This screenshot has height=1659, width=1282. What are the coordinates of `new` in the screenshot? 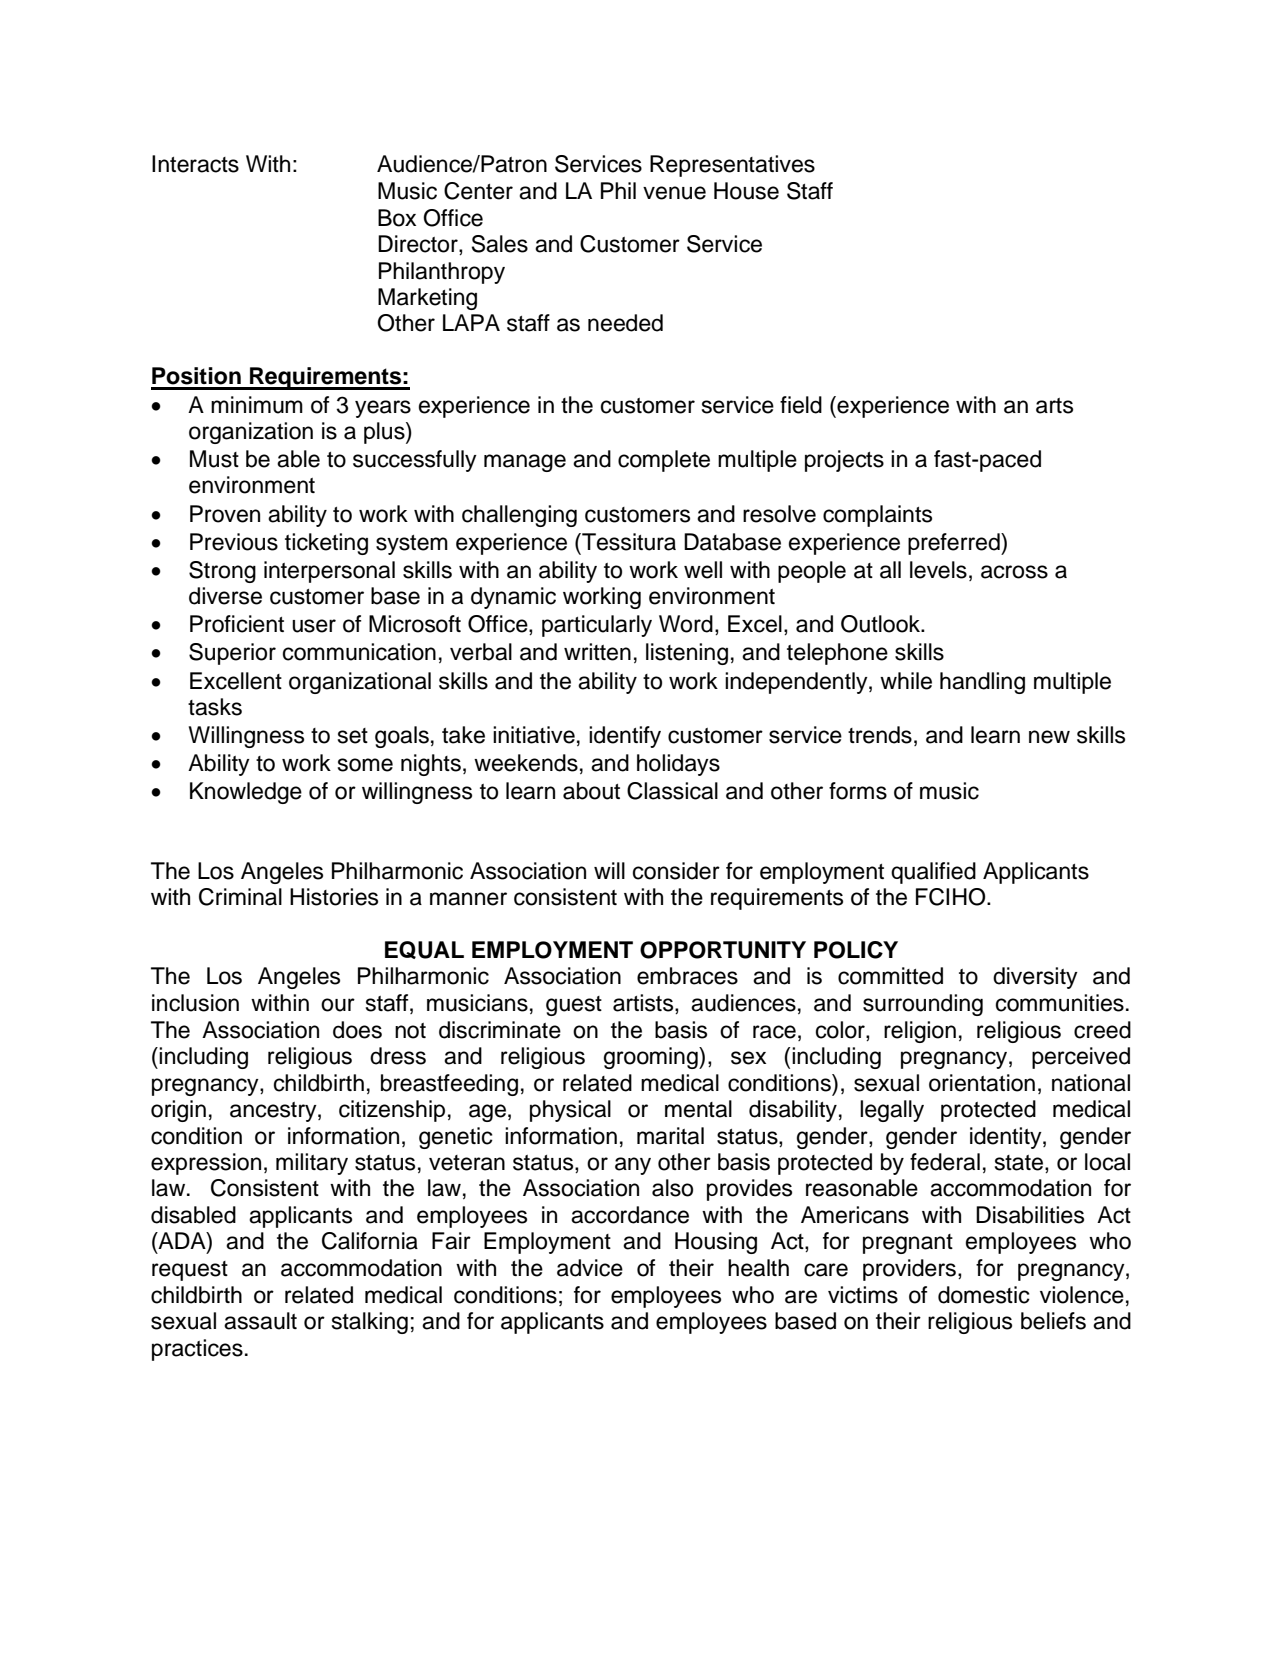 It's located at (1049, 737).
